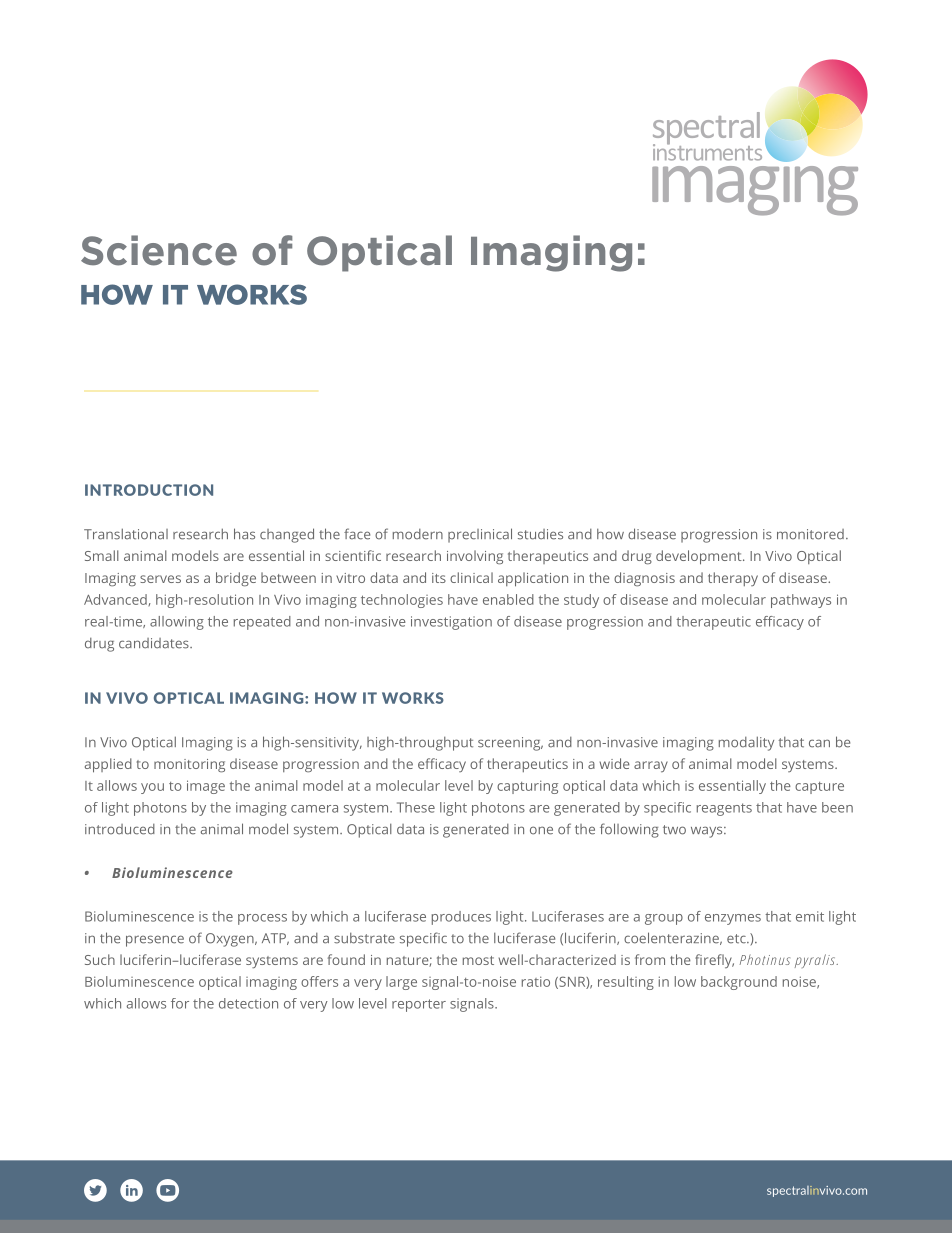 The height and width of the image is (1233, 952). Describe the element at coordinates (418, 534) in the image. I see `modern` at that location.
